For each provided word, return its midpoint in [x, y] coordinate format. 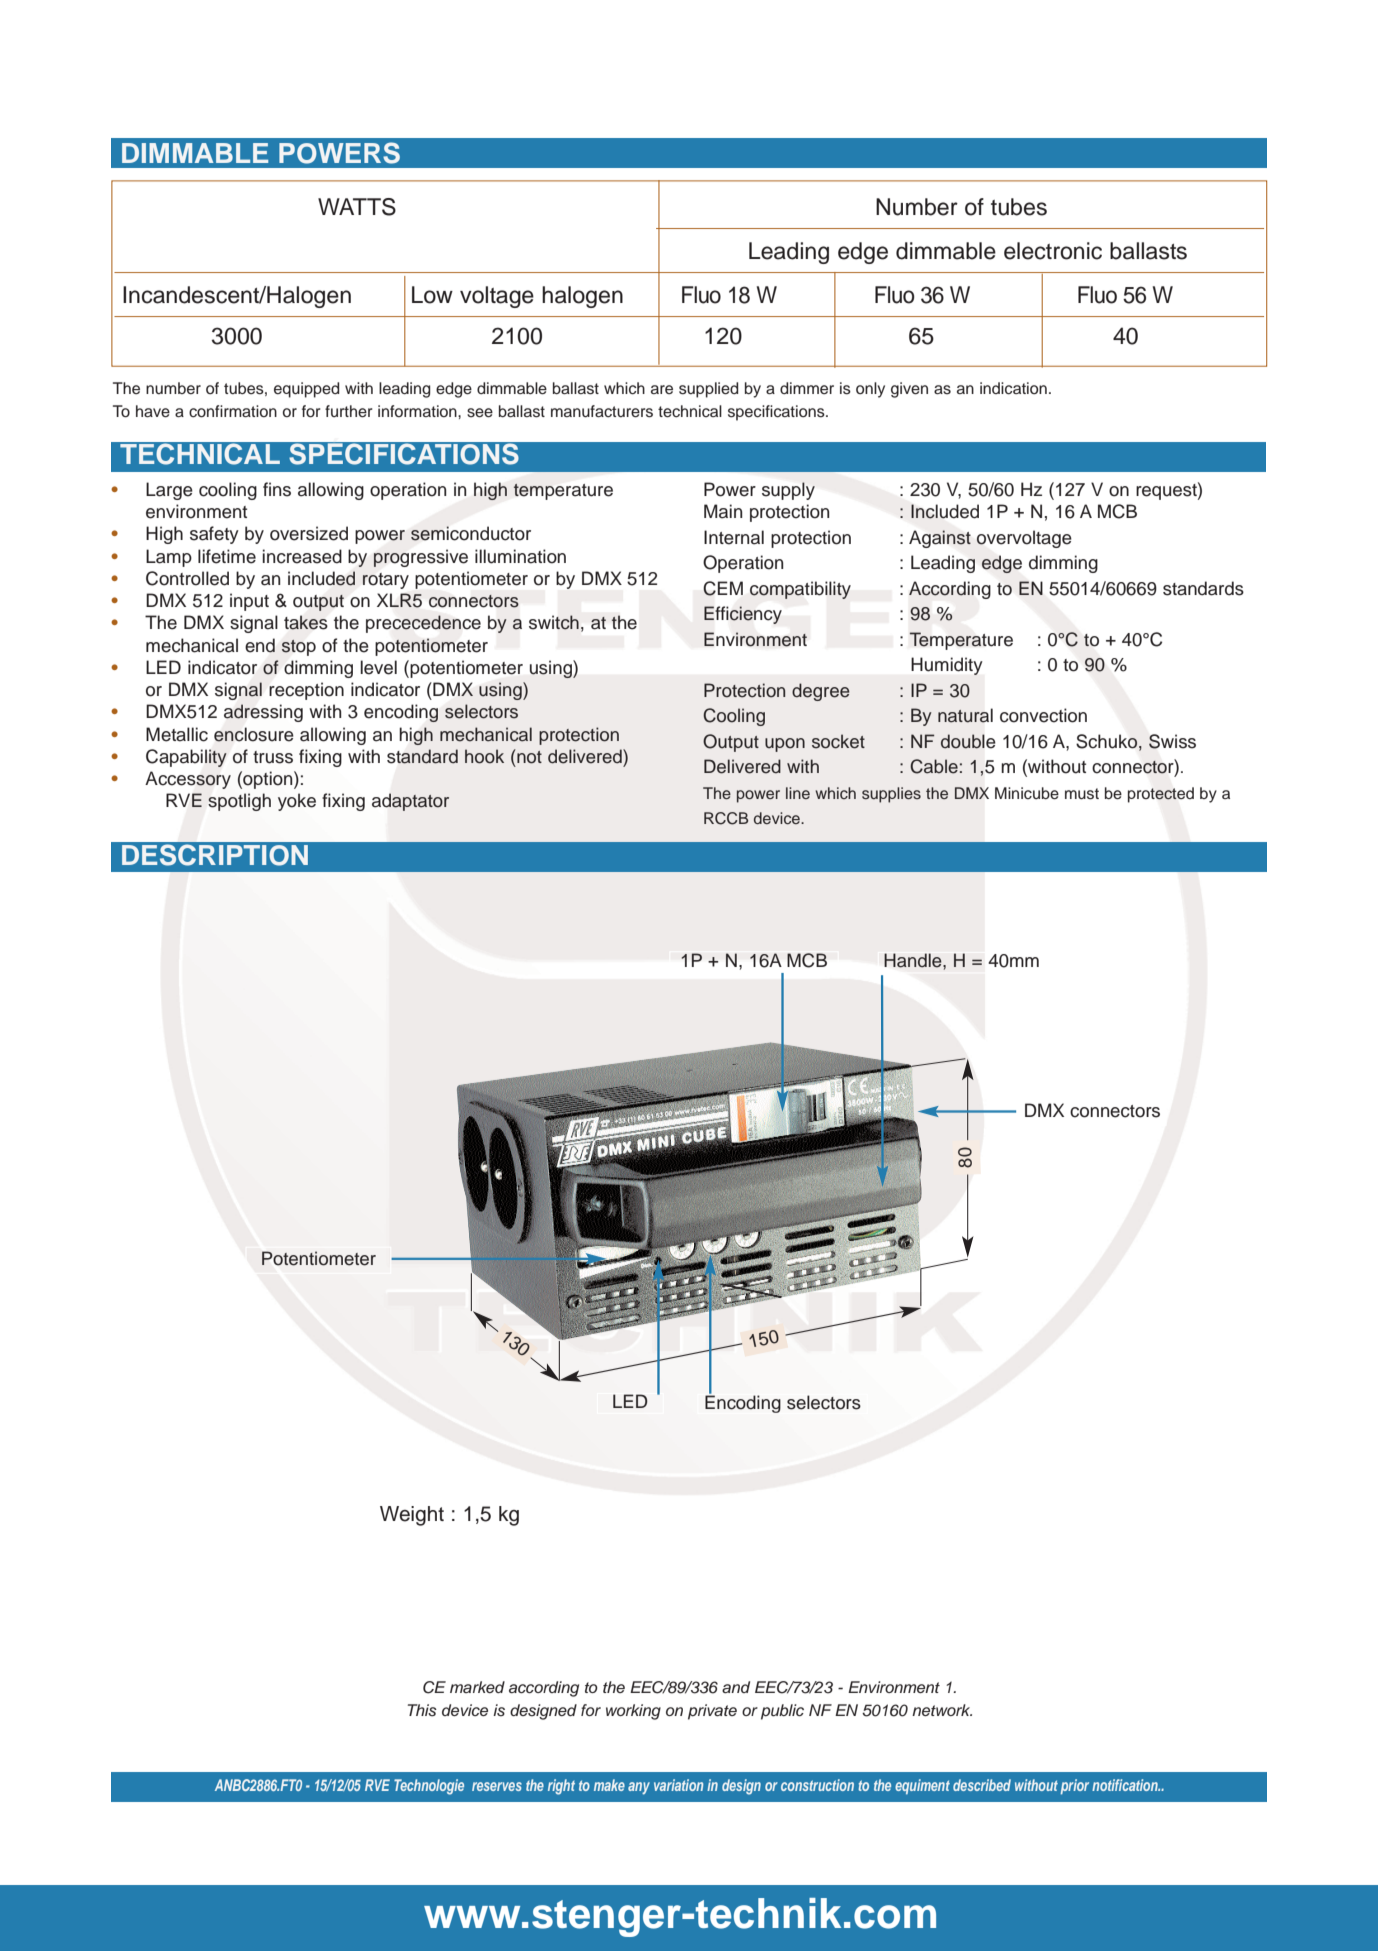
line [798, 793]
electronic [1053, 251]
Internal [734, 537]
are [662, 389]
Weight [412, 1516]
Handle [914, 960]
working [633, 1712]
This [422, 1710]
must [1082, 794]
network [942, 1710]
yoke [297, 802]
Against [940, 539]
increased [302, 556]
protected [1161, 795]
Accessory [188, 780]
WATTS [357, 207]
